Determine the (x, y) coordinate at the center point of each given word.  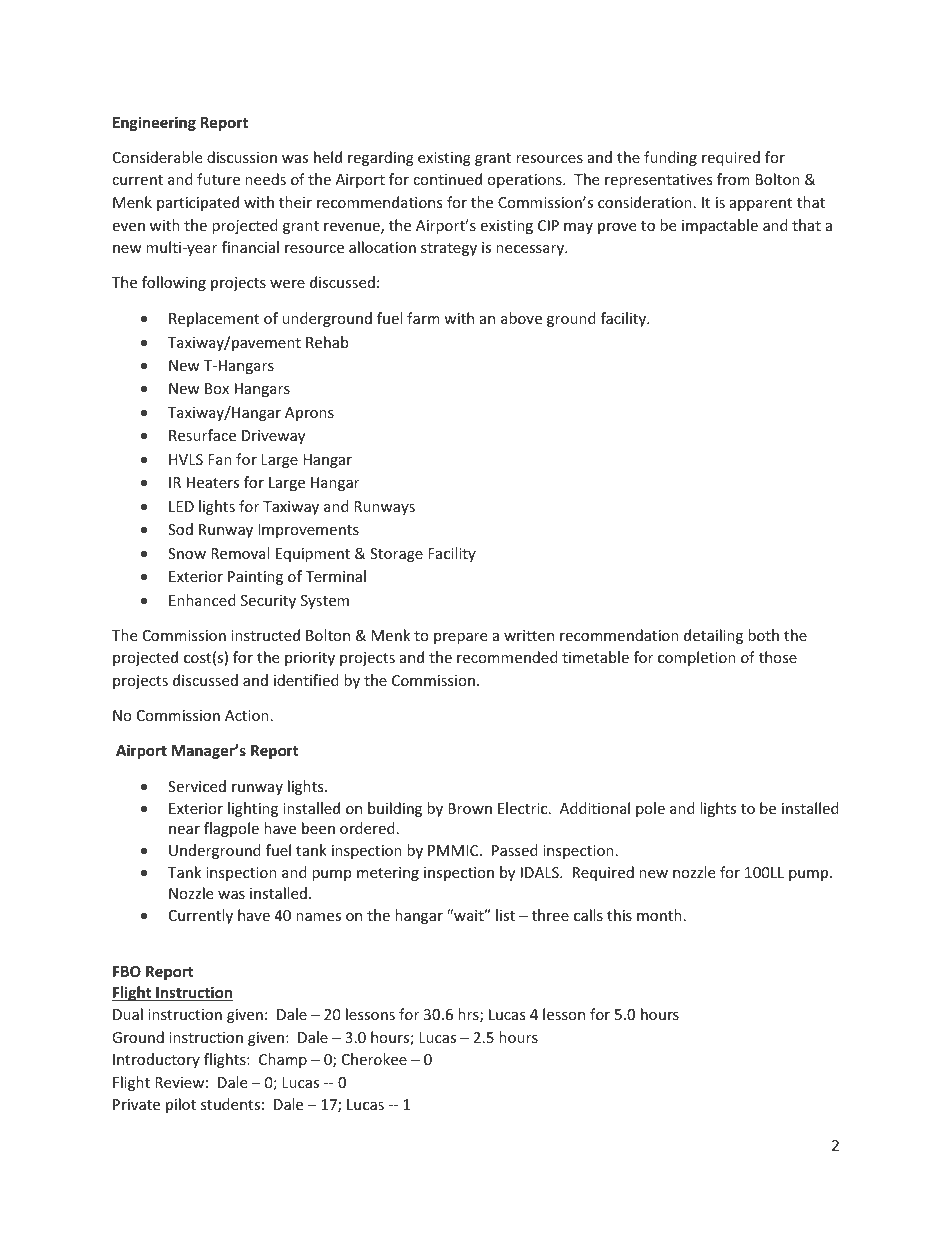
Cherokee (374, 1059)
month (659, 915)
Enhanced (202, 600)
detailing (713, 636)
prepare (460, 638)
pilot (181, 1105)
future (218, 179)
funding (670, 158)
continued (447, 179)
